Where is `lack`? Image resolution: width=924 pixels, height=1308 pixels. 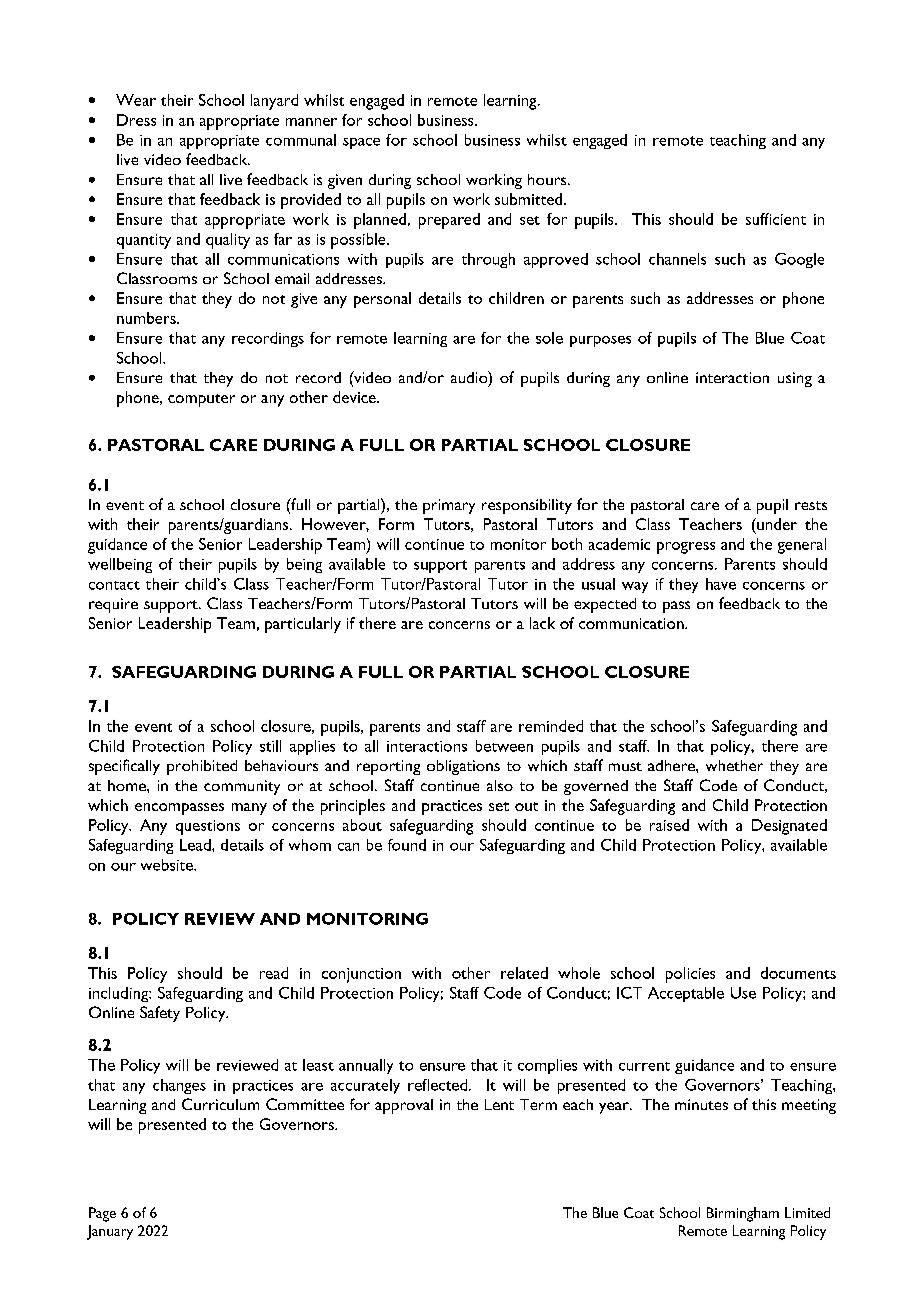 lack is located at coordinates (542, 623).
